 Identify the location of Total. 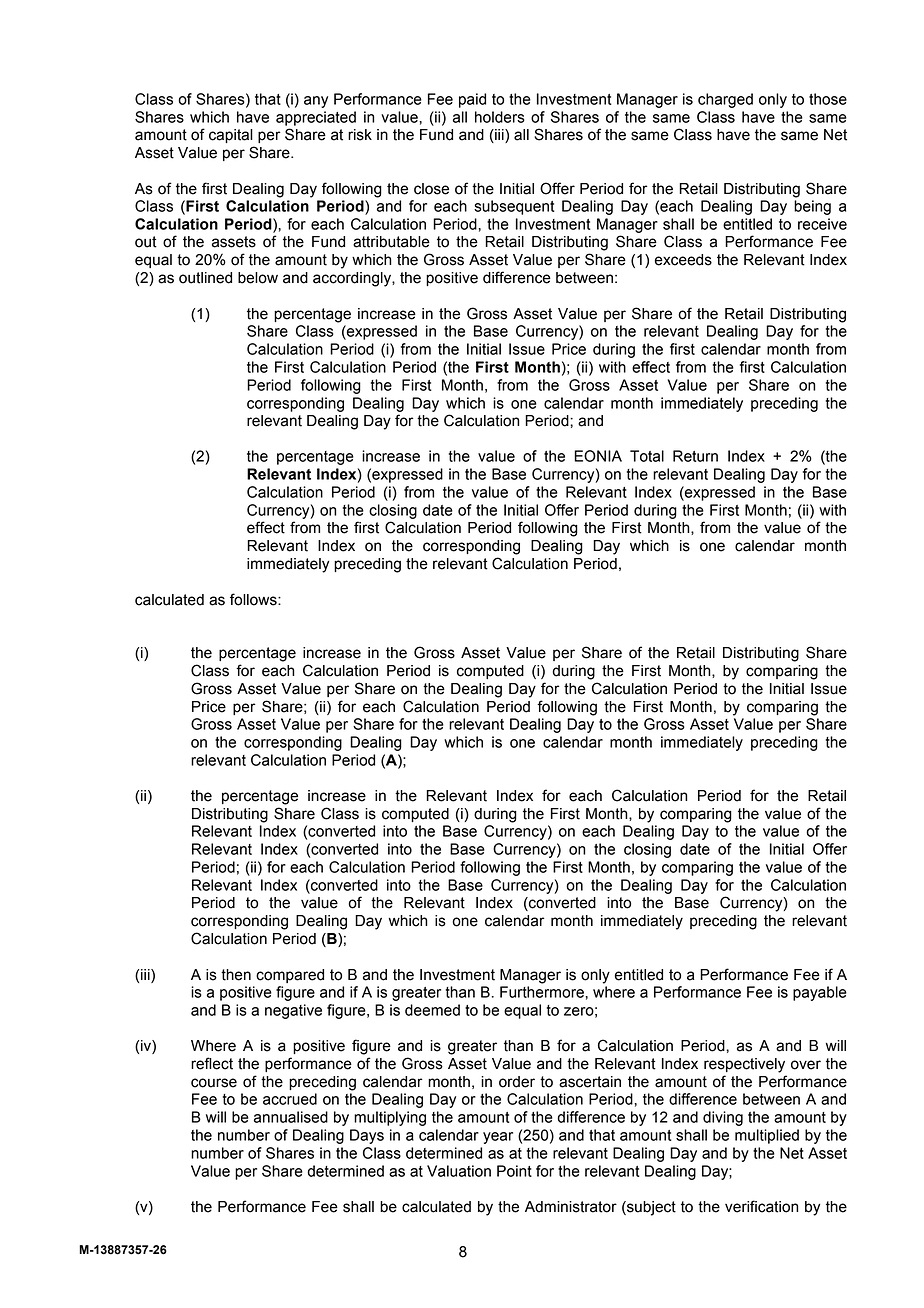
(647, 456).
